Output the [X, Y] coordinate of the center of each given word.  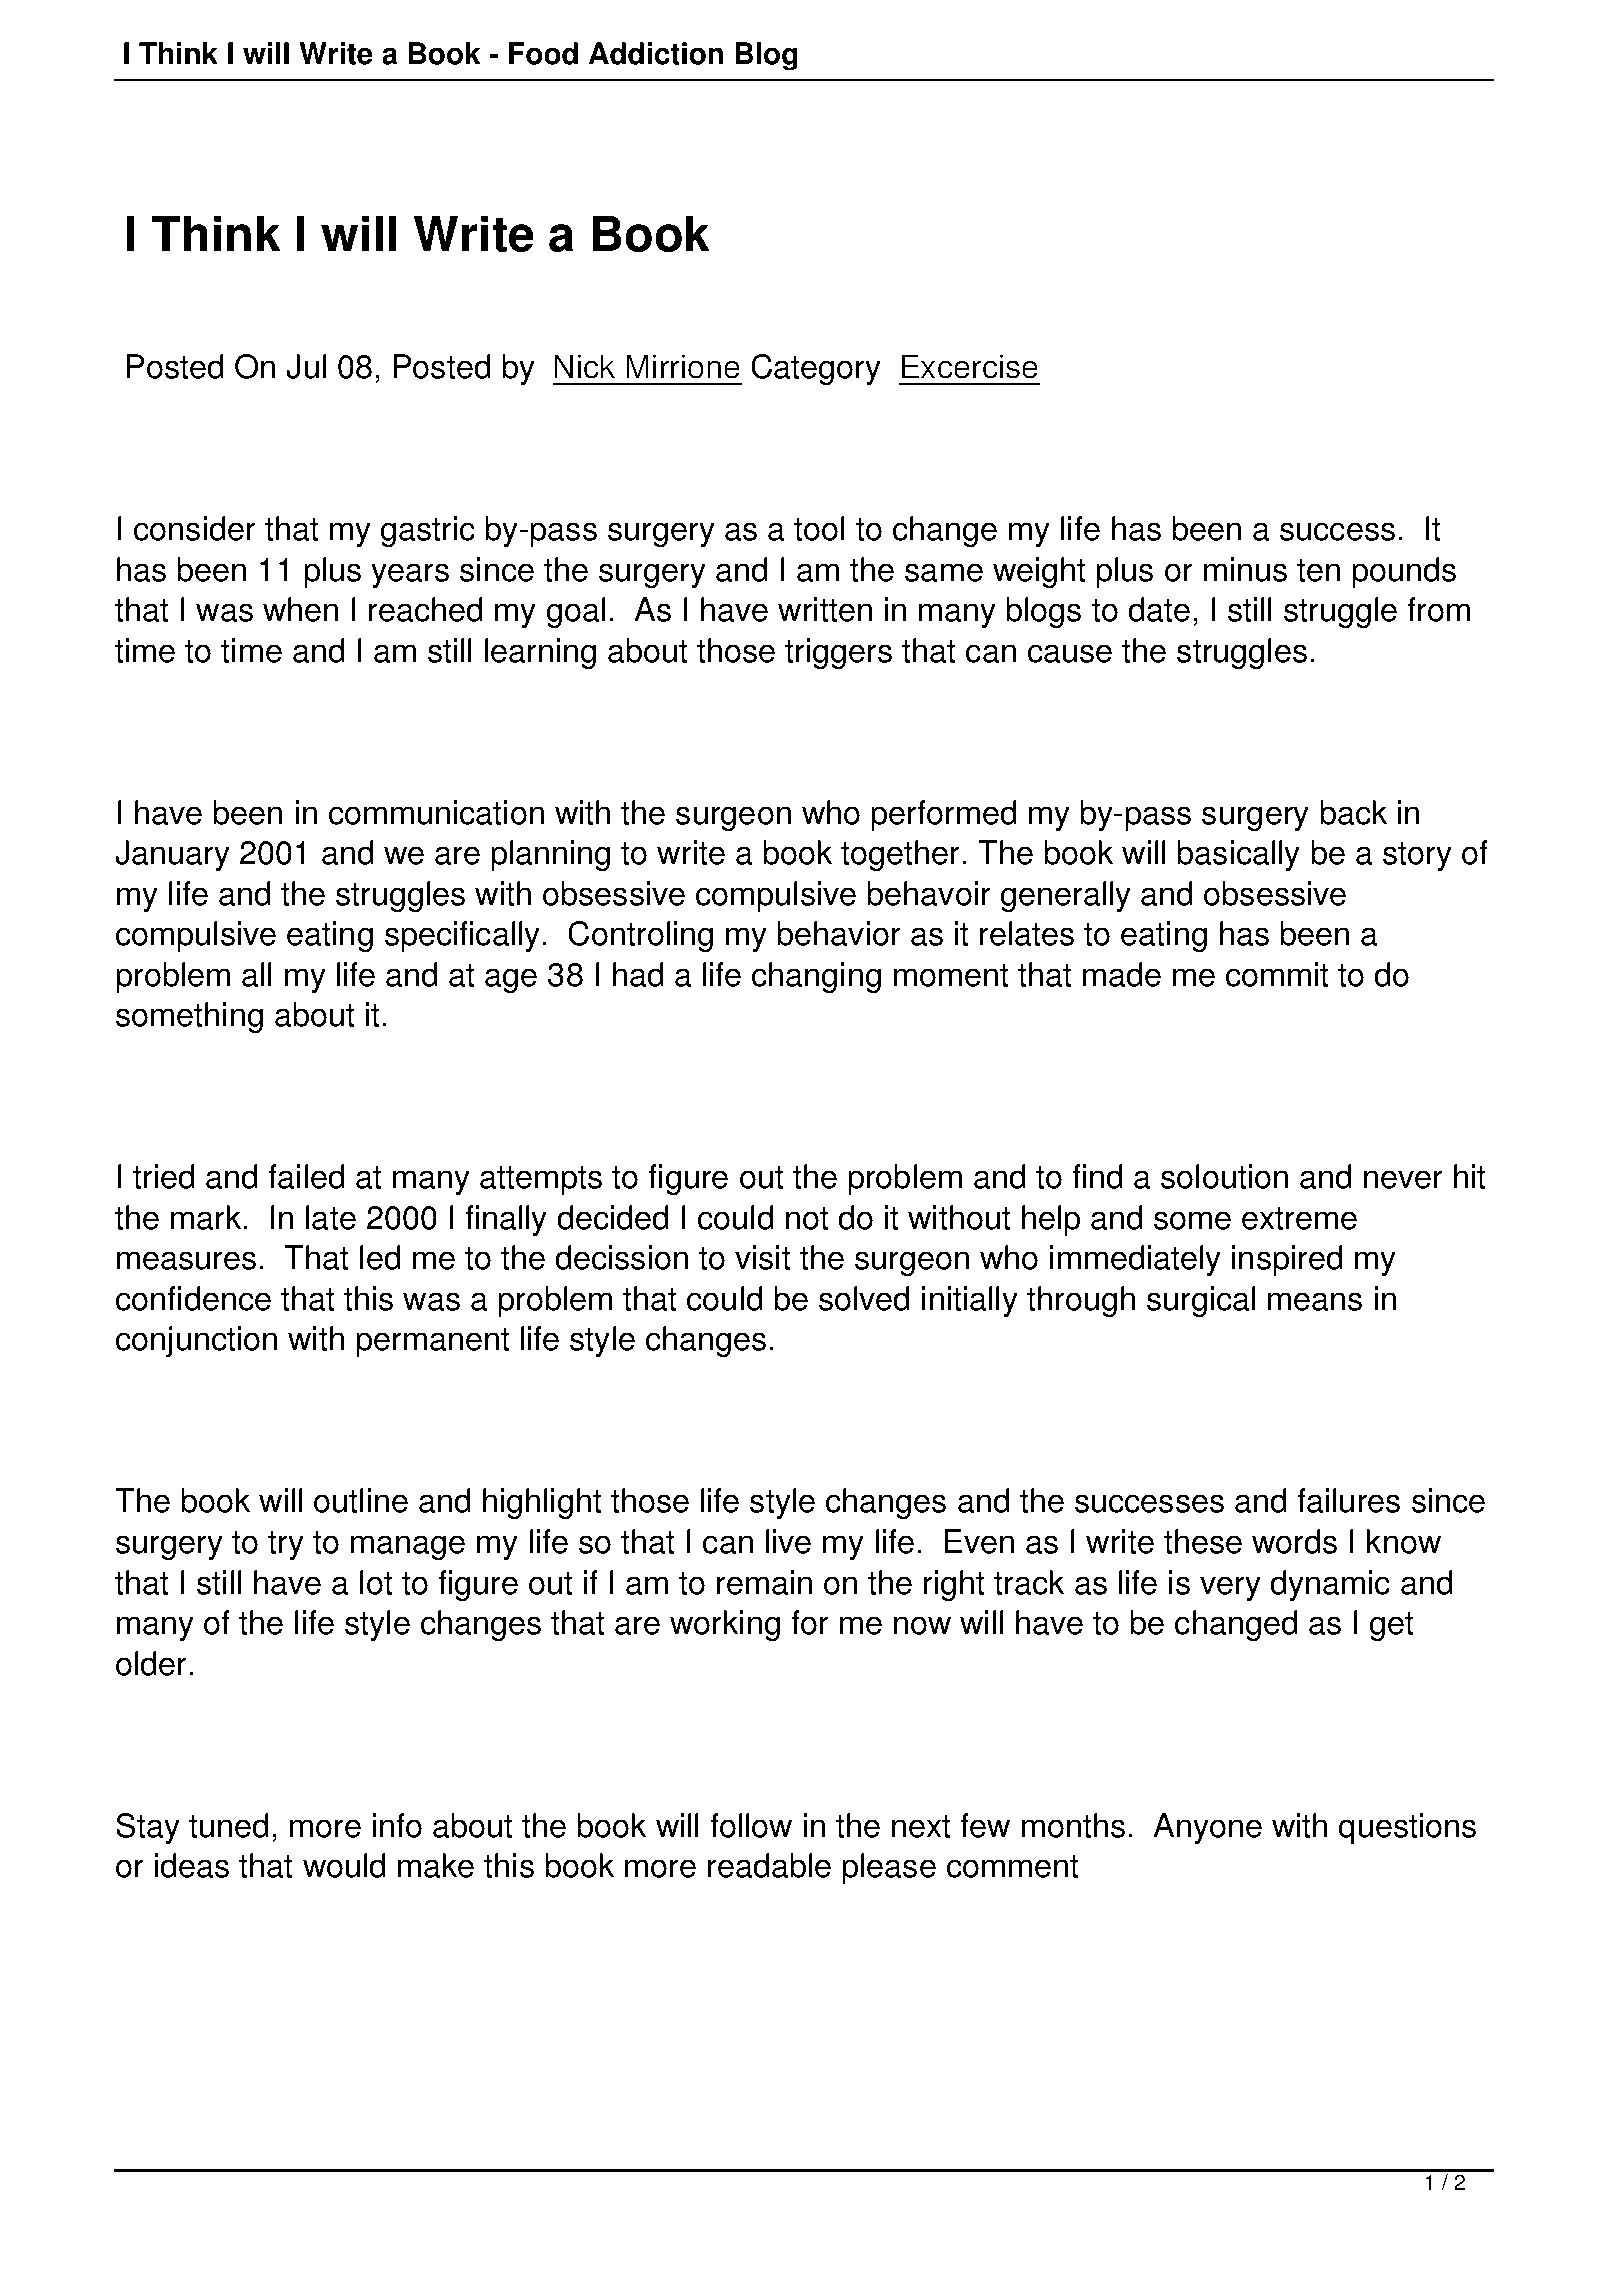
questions [1407, 1828]
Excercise [970, 366]
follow [751, 1825]
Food [543, 53]
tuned [228, 1825]
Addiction [656, 53]
